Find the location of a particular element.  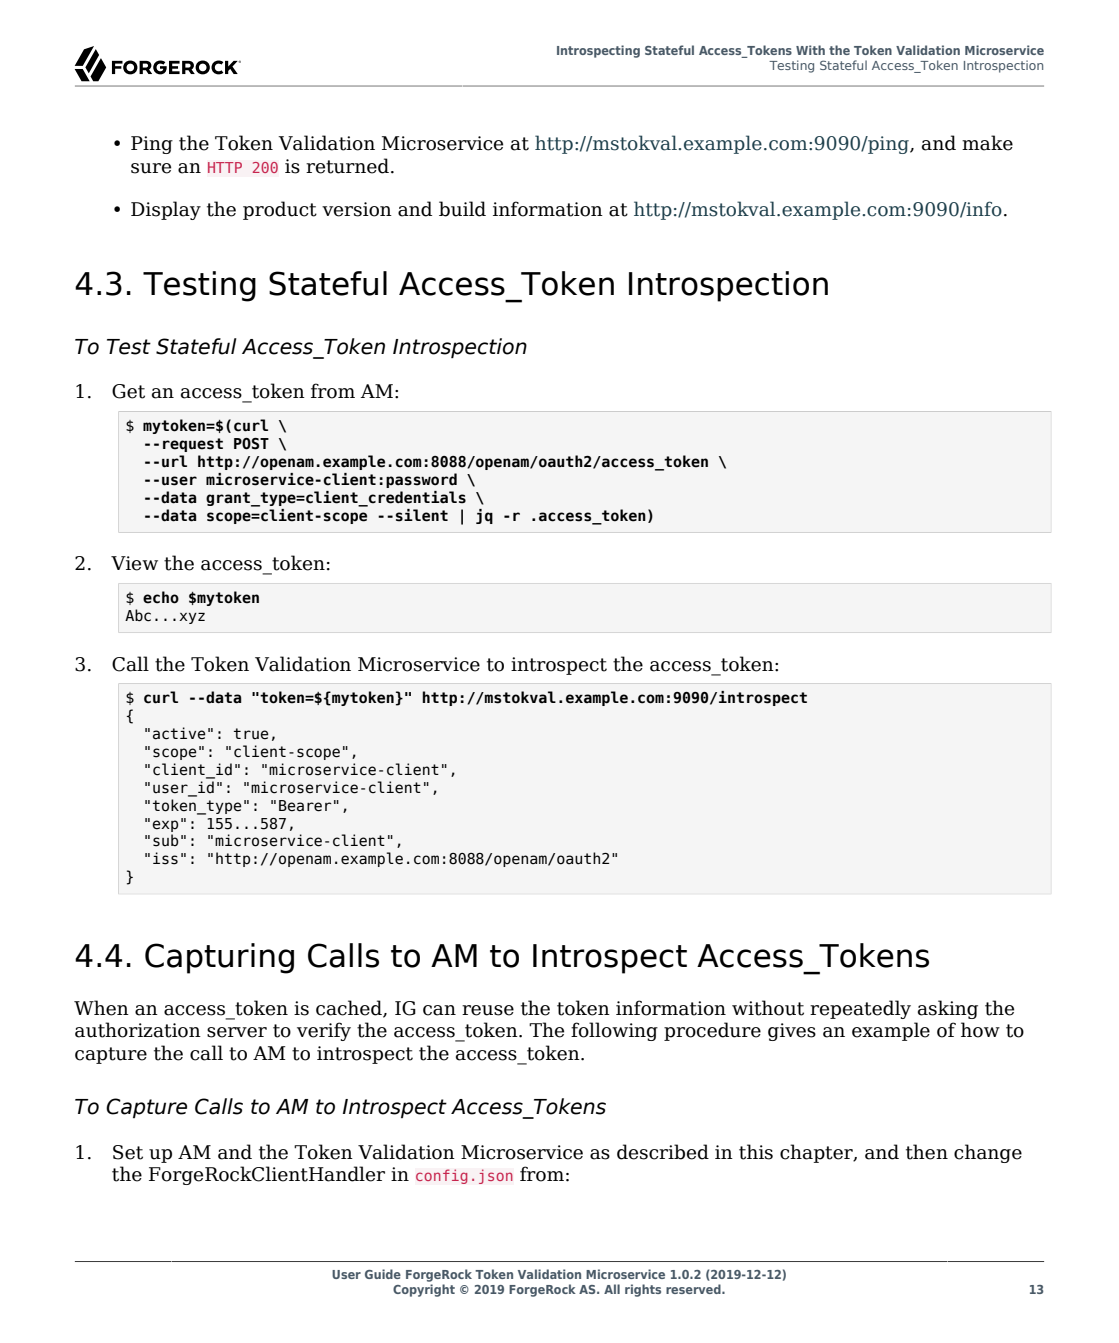

build is located at coordinates (462, 209).
